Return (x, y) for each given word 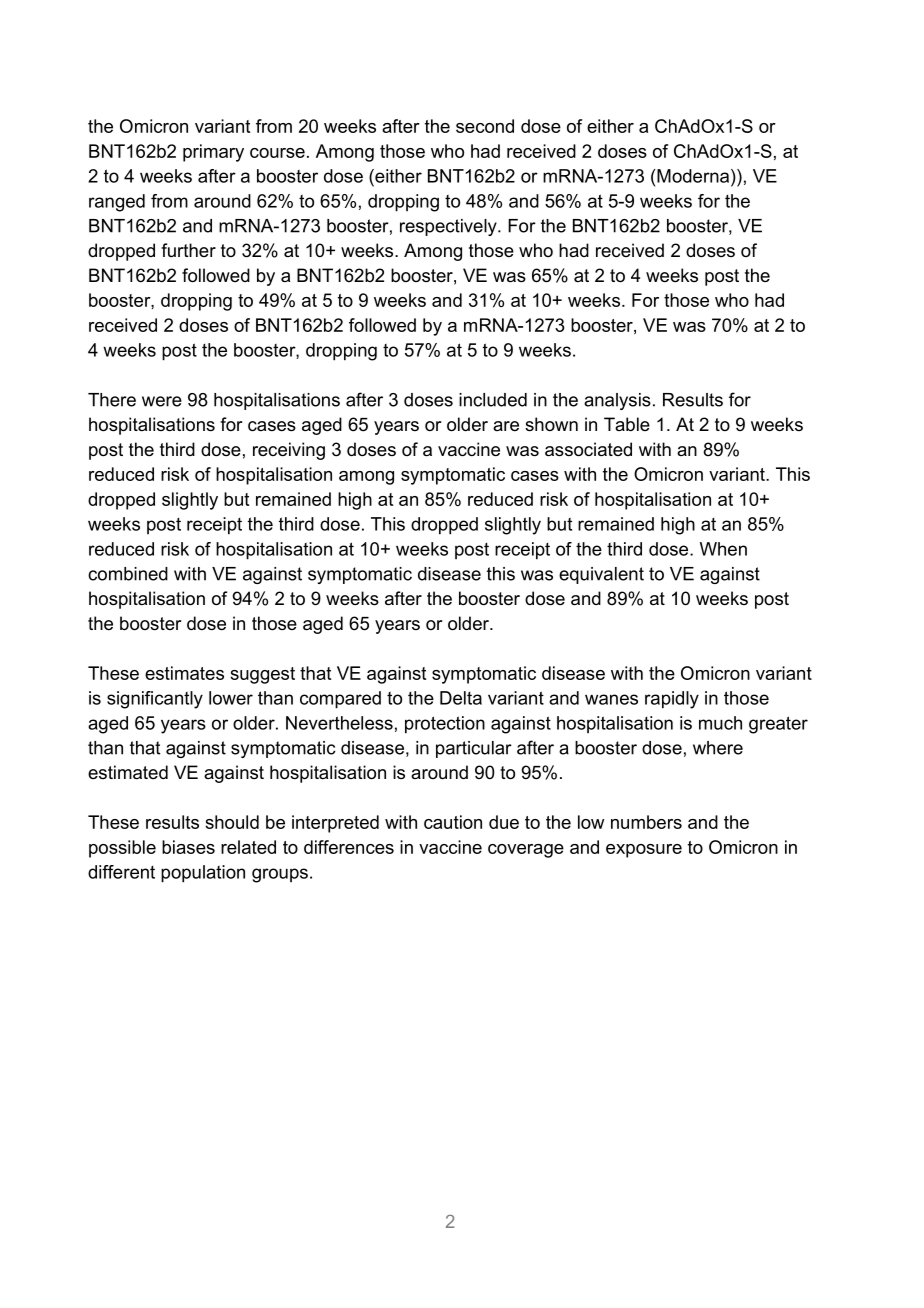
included (493, 400)
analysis (617, 401)
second (485, 126)
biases (188, 847)
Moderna (693, 176)
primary (213, 153)
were (162, 401)
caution (453, 822)
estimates (184, 673)
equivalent (601, 575)
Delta (461, 698)
